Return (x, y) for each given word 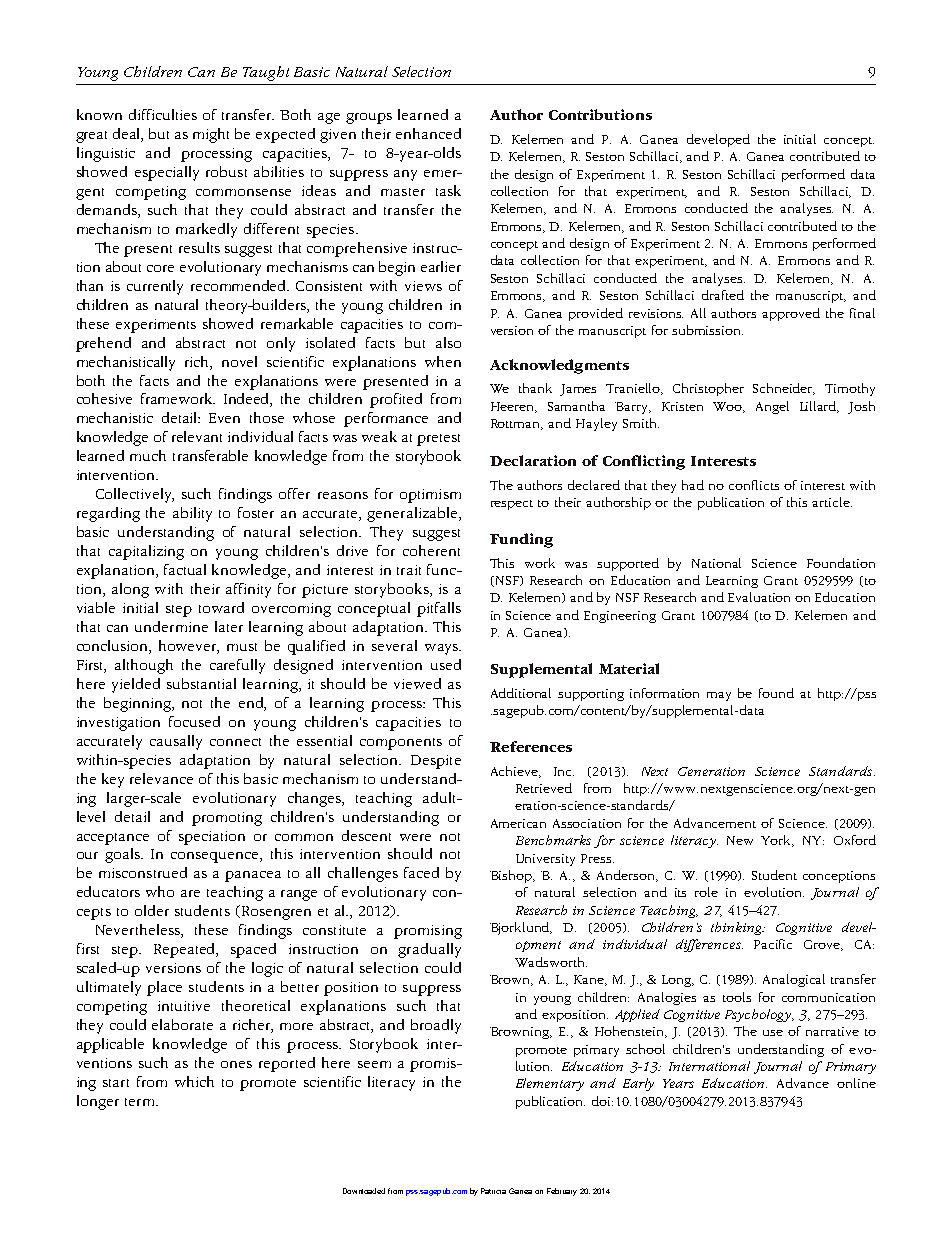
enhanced (428, 133)
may (719, 696)
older (152, 910)
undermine (171, 626)
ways (442, 649)
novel (239, 361)
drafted (723, 295)
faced (421, 872)
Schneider (784, 389)
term (141, 1102)
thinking (738, 928)
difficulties (163, 114)
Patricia (493, 1191)
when (443, 361)
